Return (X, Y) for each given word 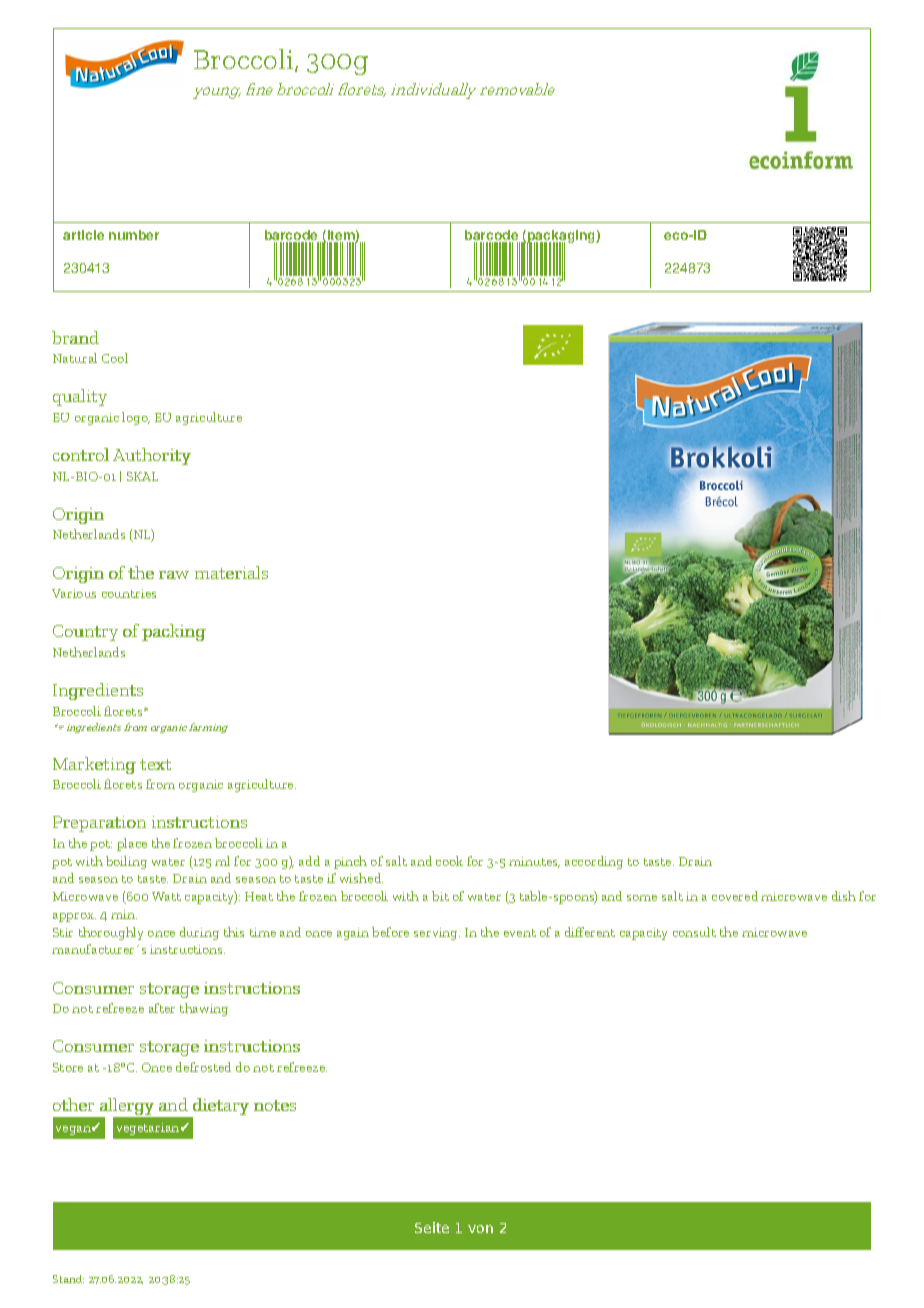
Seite (432, 1227)
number (134, 235)
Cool (115, 358)
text (155, 764)
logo (136, 418)
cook (449, 861)
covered (735, 896)
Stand (68, 1279)
